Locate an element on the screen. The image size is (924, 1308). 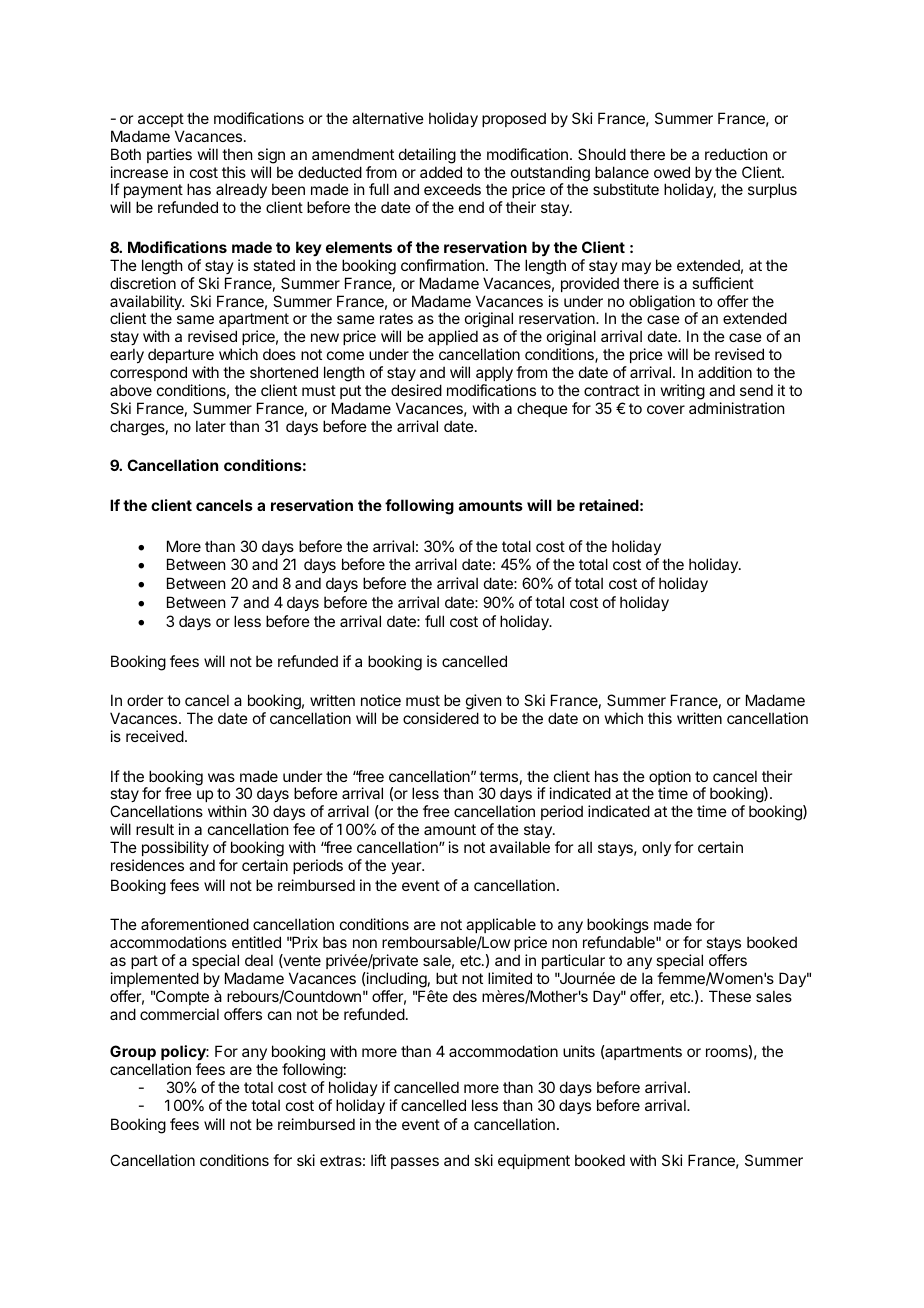
Group is located at coordinates (133, 1052).
